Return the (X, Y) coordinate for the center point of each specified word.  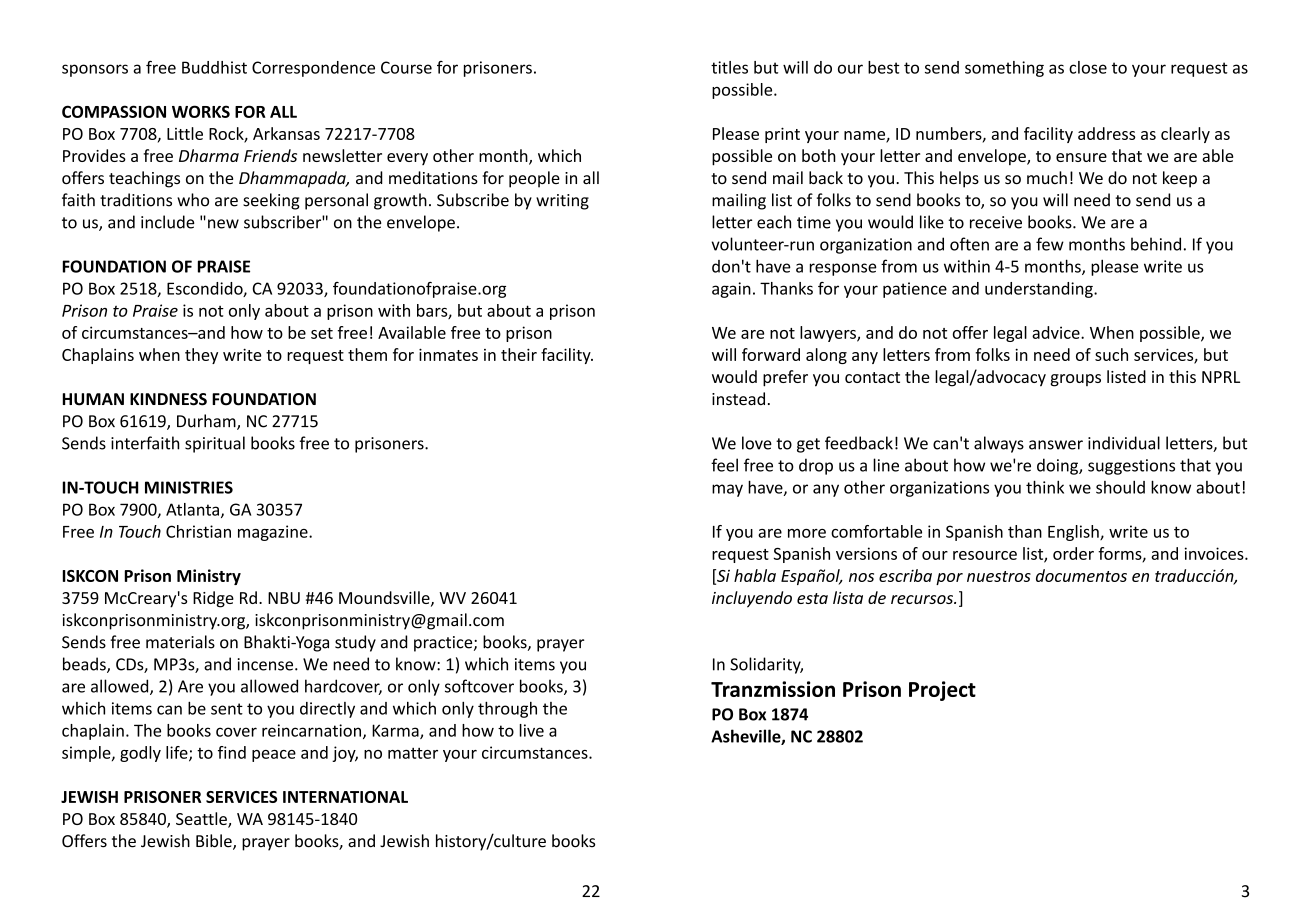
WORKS (201, 111)
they (201, 356)
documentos (1081, 575)
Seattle (202, 820)
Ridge (213, 599)
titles (729, 67)
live (532, 730)
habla (755, 575)
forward (771, 354)
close (1088, 67)
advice (1057, 332)
